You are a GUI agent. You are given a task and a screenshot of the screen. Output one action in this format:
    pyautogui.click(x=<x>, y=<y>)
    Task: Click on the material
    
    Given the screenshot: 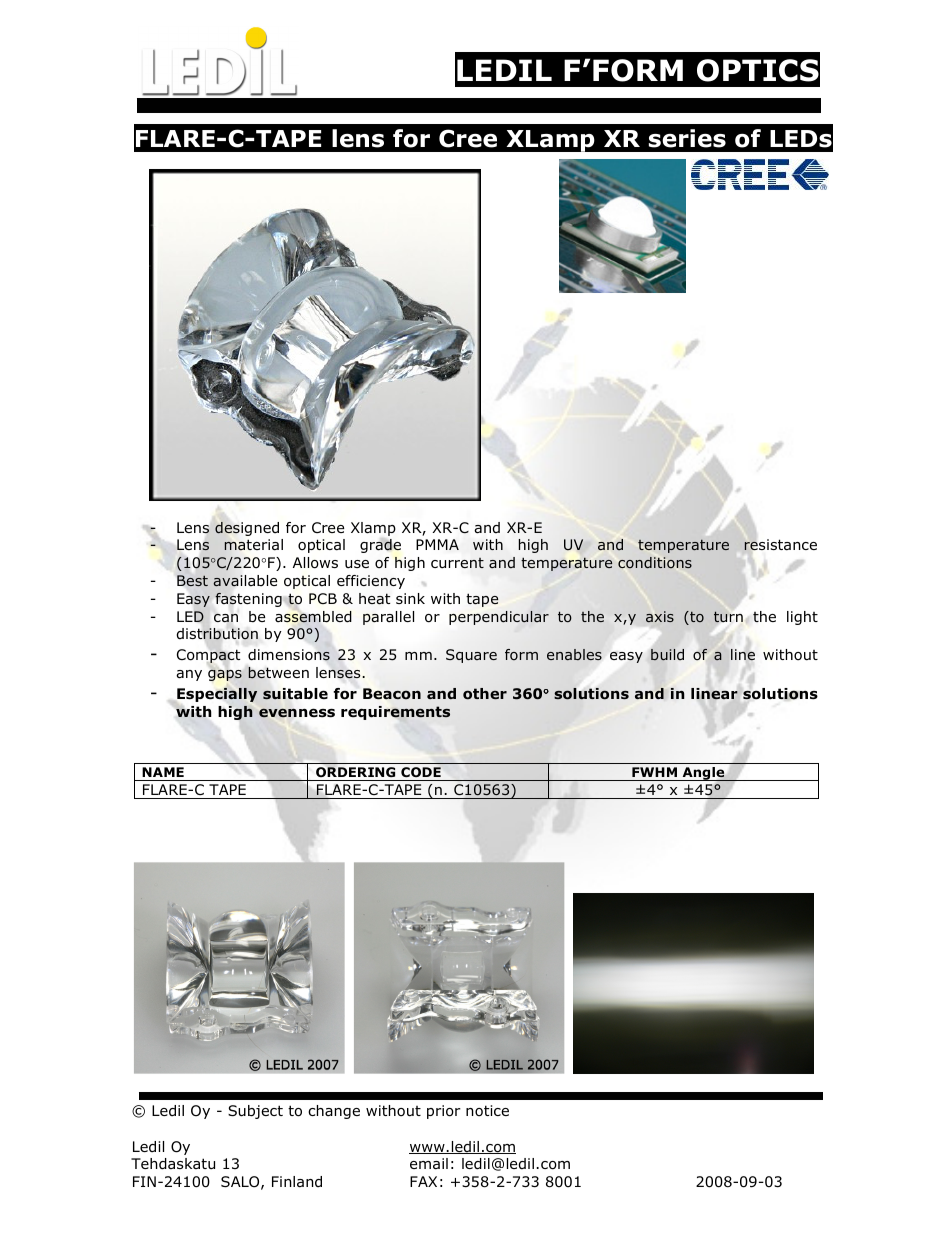 What is the action you would take?
    pyautogui.click(x=253, y=545)
